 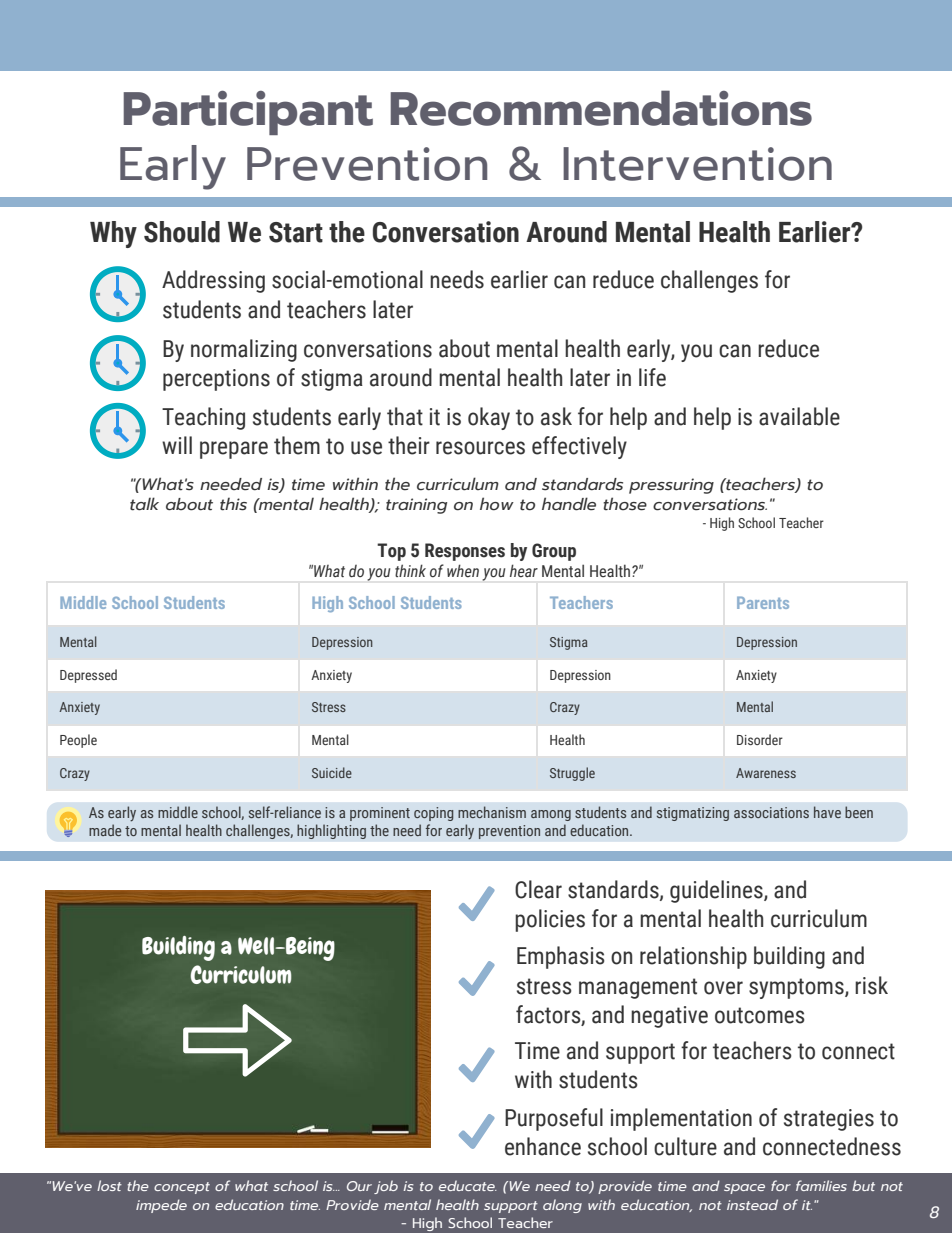 What do you see at coordinates (468, 1185) in the image?
I see `educate` at bounding box center [468, 1185].
